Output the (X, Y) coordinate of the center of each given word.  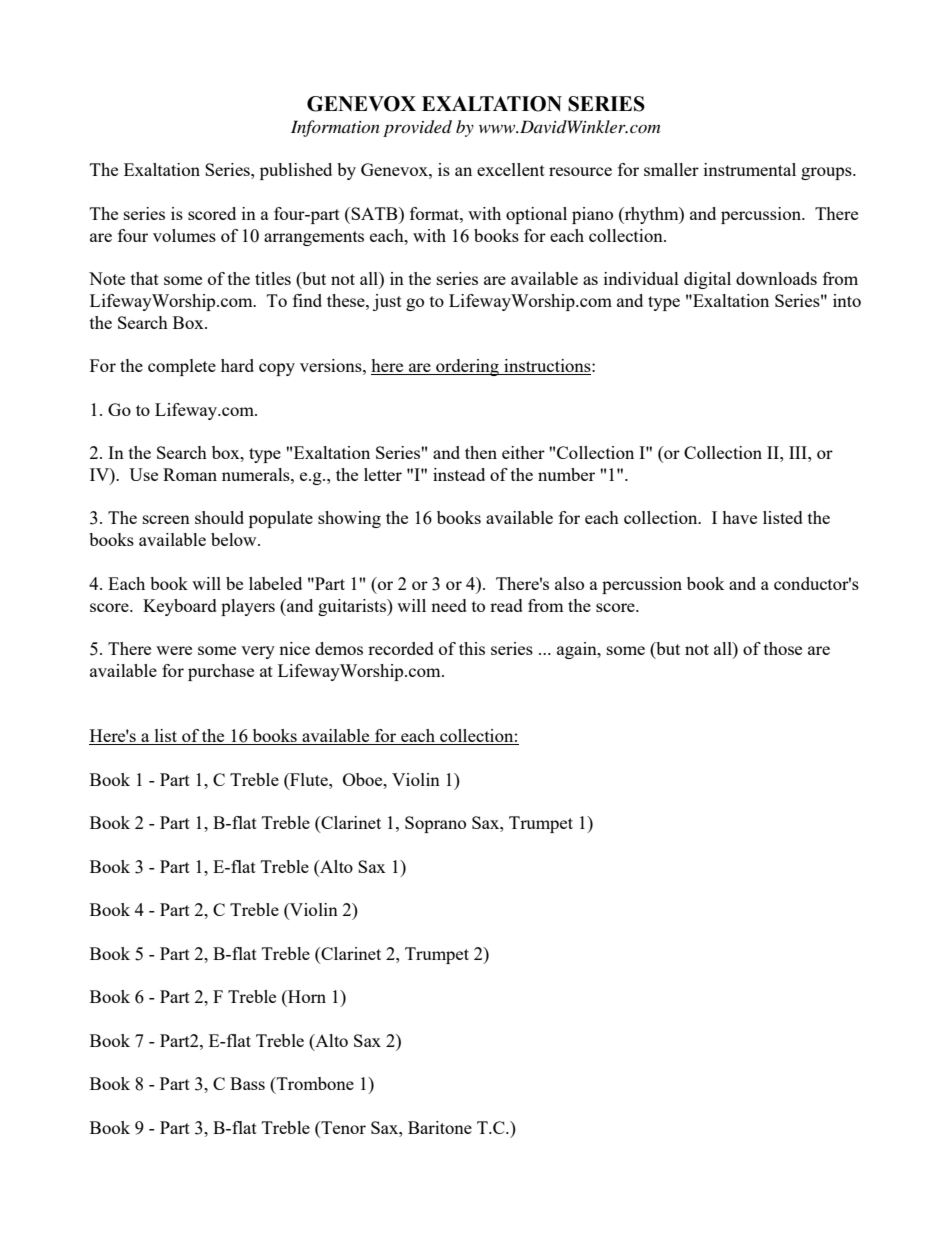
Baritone (440, 1127)
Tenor (342, 1129)
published (296, 171)
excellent (511, 169)
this (472, 648)
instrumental (750, 169)
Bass (247, 1083)
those (783, 648)
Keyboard (180, 607)
